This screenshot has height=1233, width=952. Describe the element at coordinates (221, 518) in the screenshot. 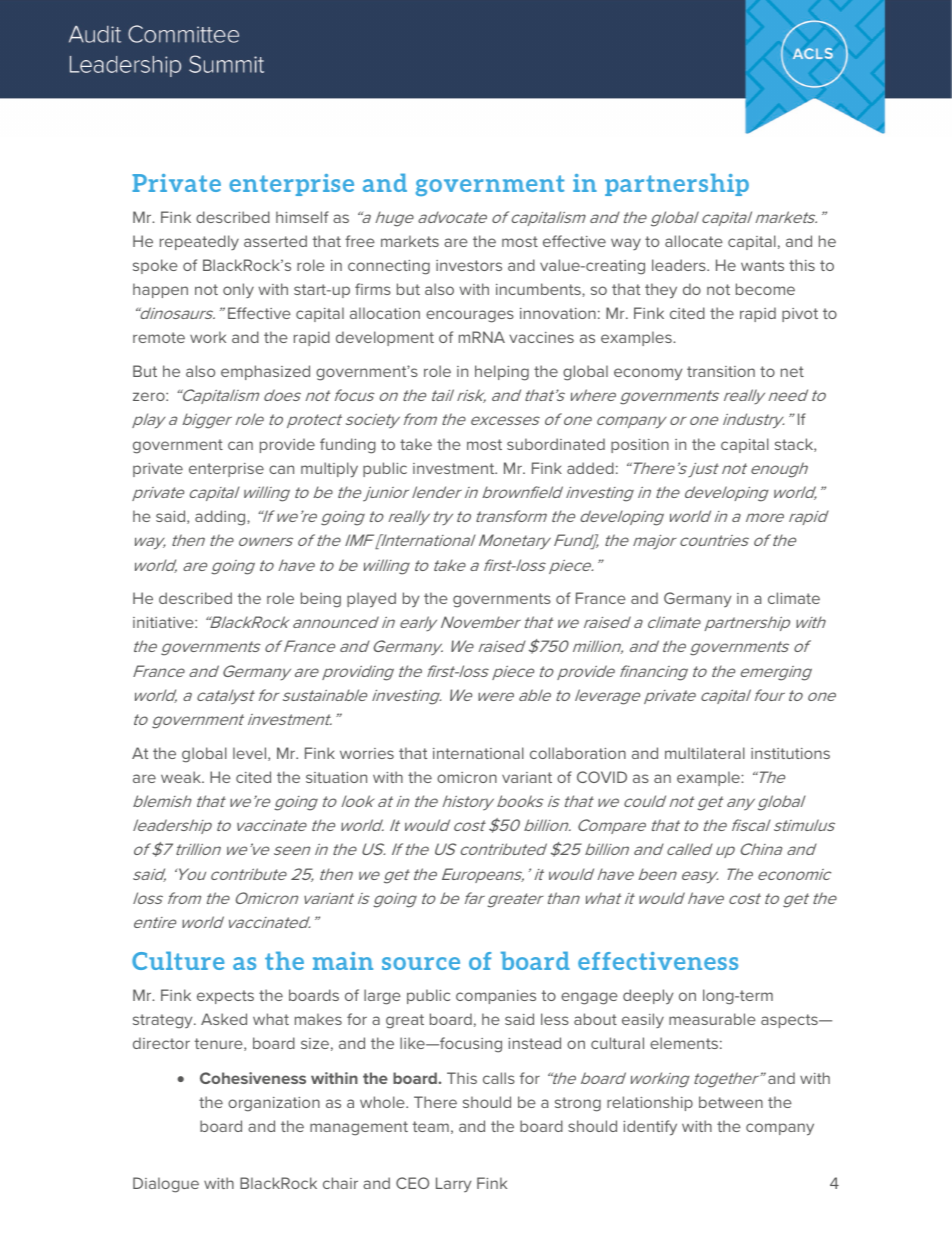

I see `adding` at that location.
